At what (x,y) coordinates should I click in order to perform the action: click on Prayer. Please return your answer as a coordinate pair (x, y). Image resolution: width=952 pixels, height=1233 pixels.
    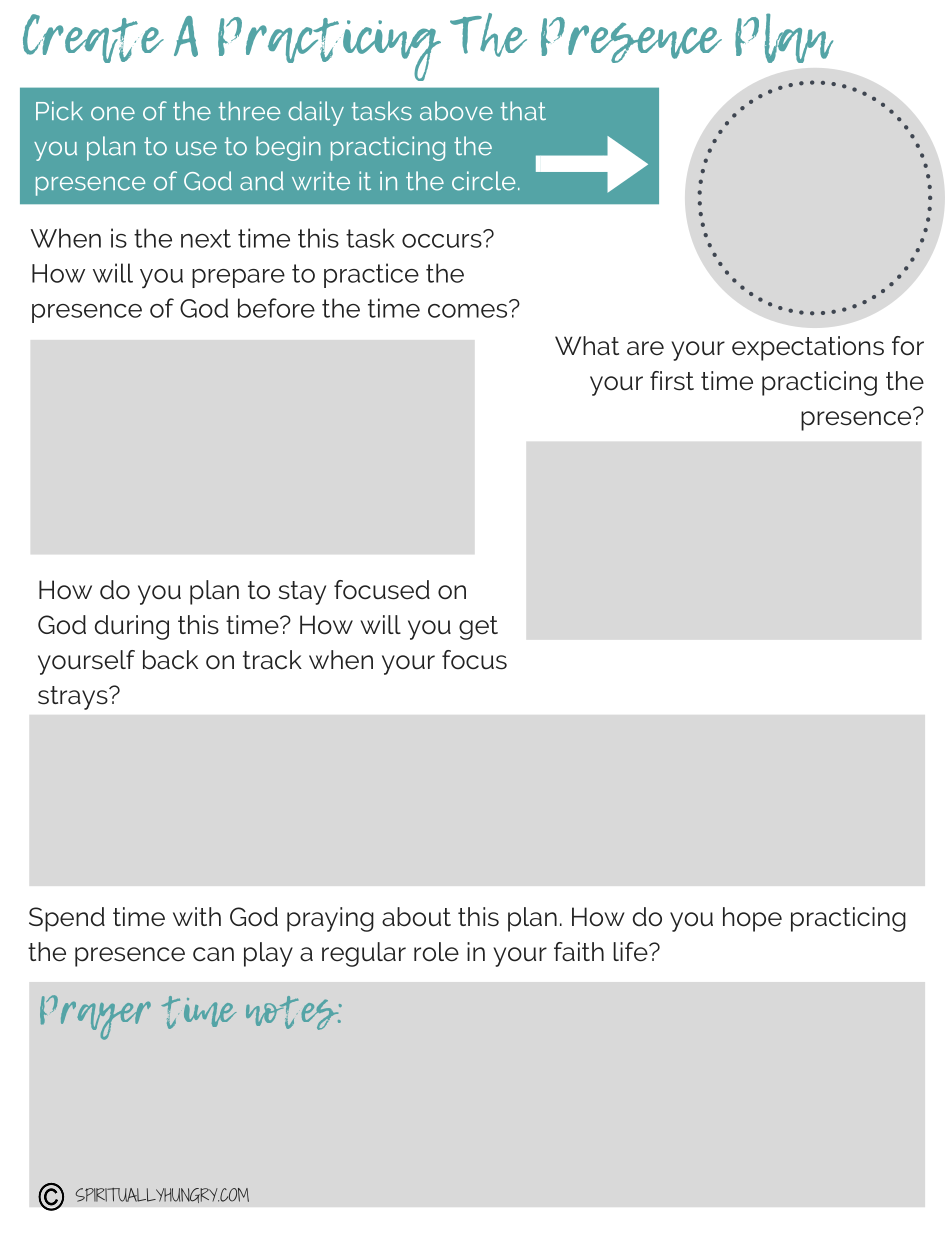
    Looking at the image, I should click on (95, 1017).
